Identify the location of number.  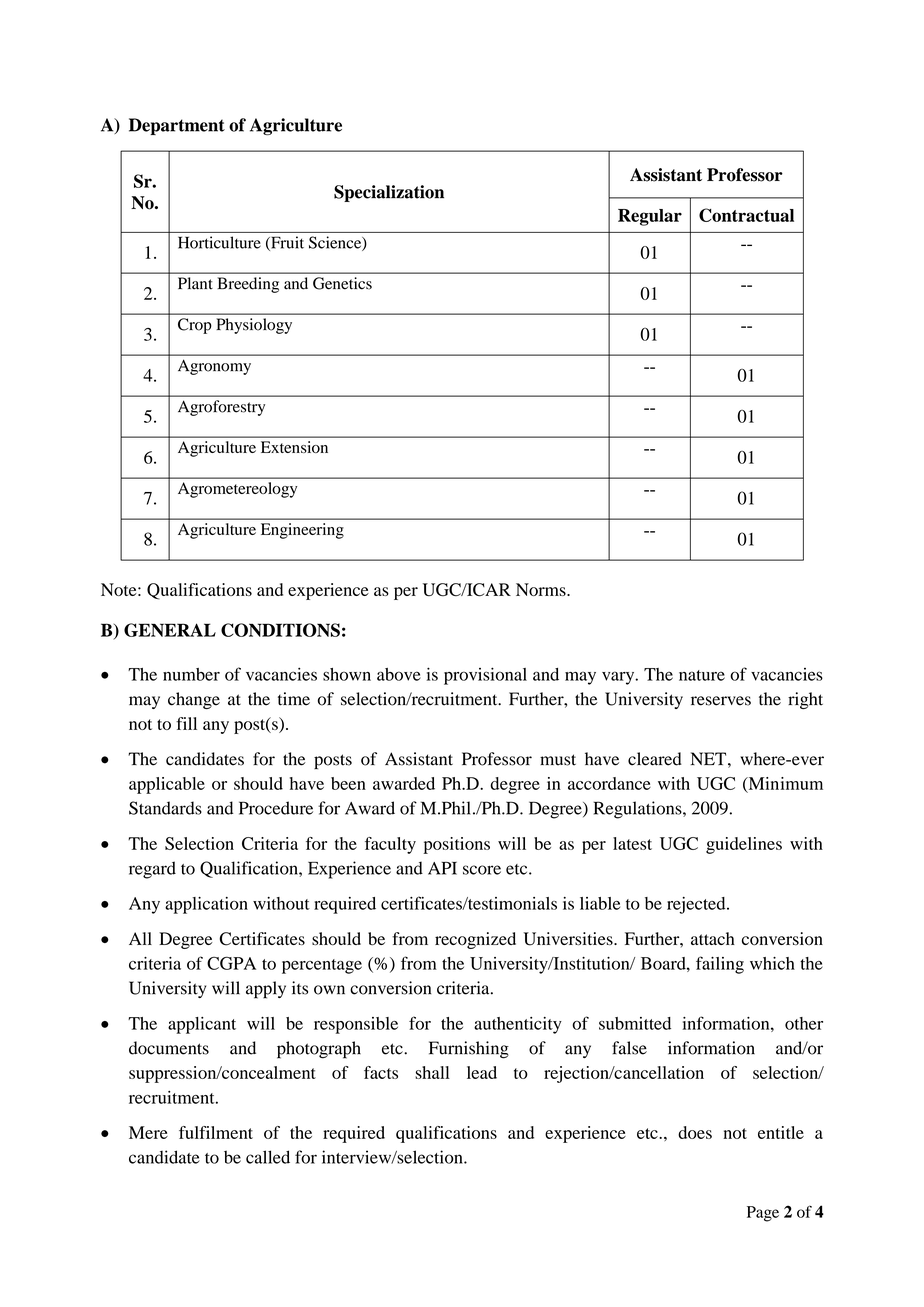
(191, 674).
